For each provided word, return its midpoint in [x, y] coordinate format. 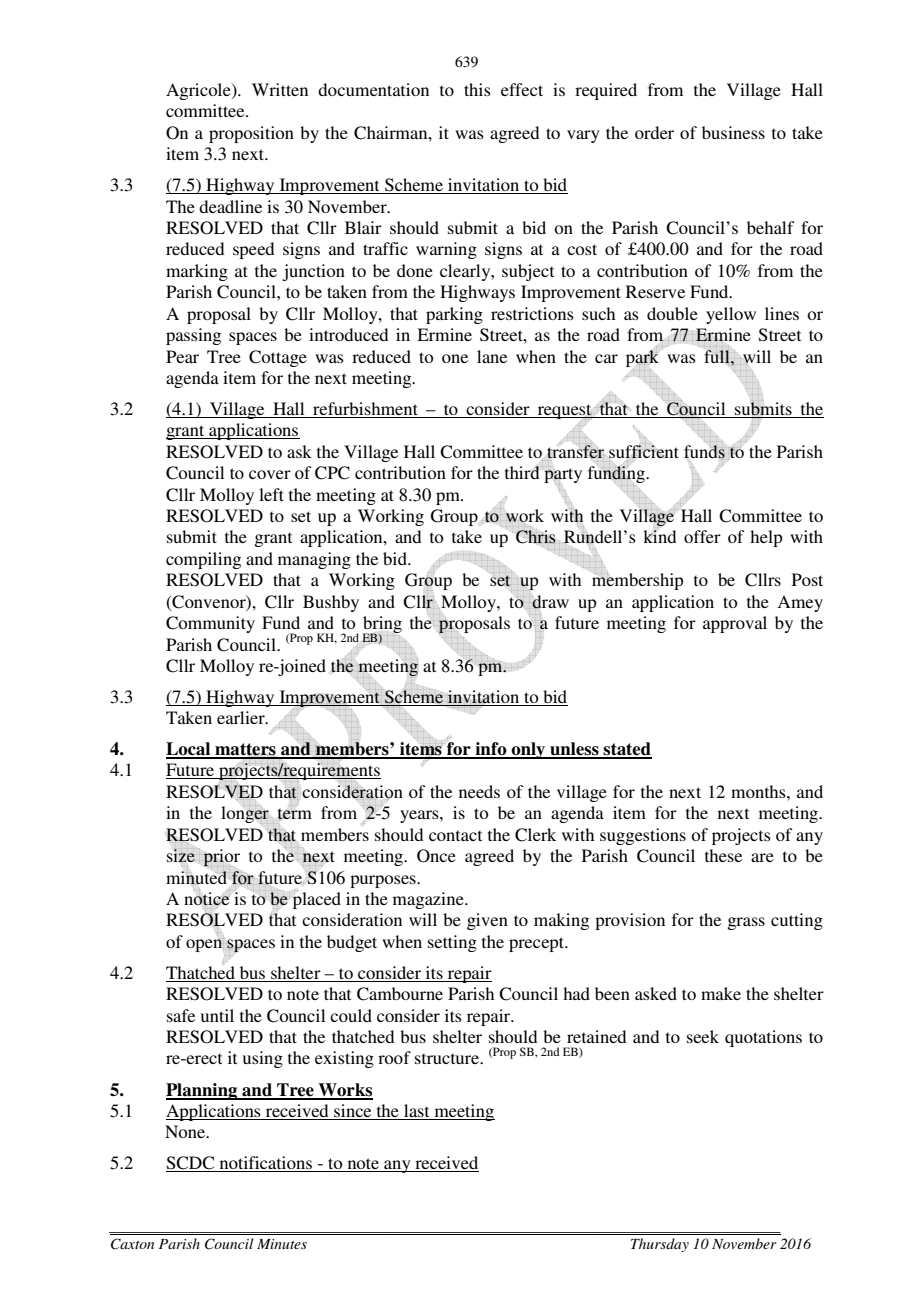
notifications [266, 1162]
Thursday [660, 1245]
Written [280, 89]
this [477, 89]
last [416, 1110]
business [733, 132]
